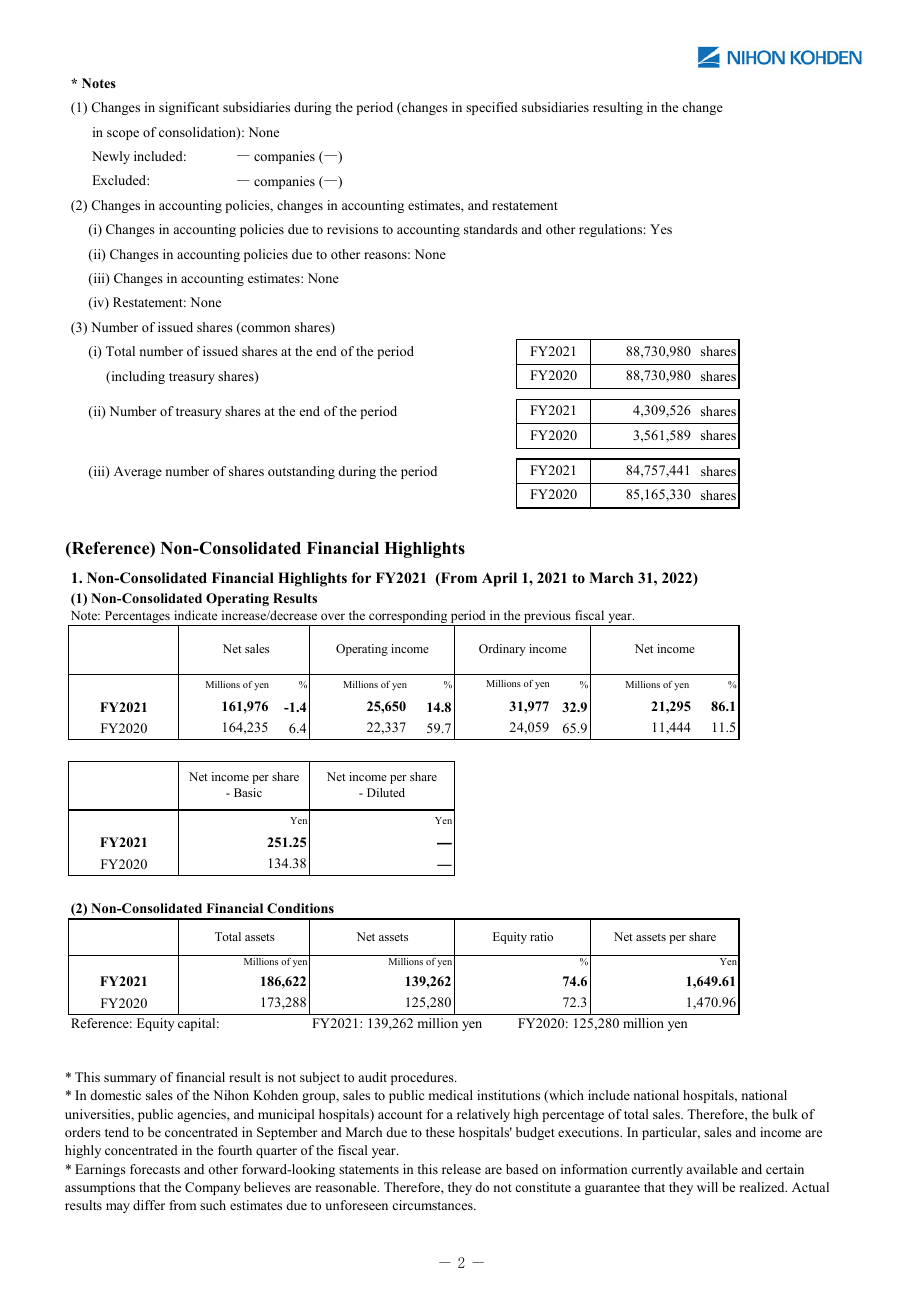 This document has width=924, height=1308. Describe the element at coordinates (248, 792) in the document. I see `Basic` at that location.
